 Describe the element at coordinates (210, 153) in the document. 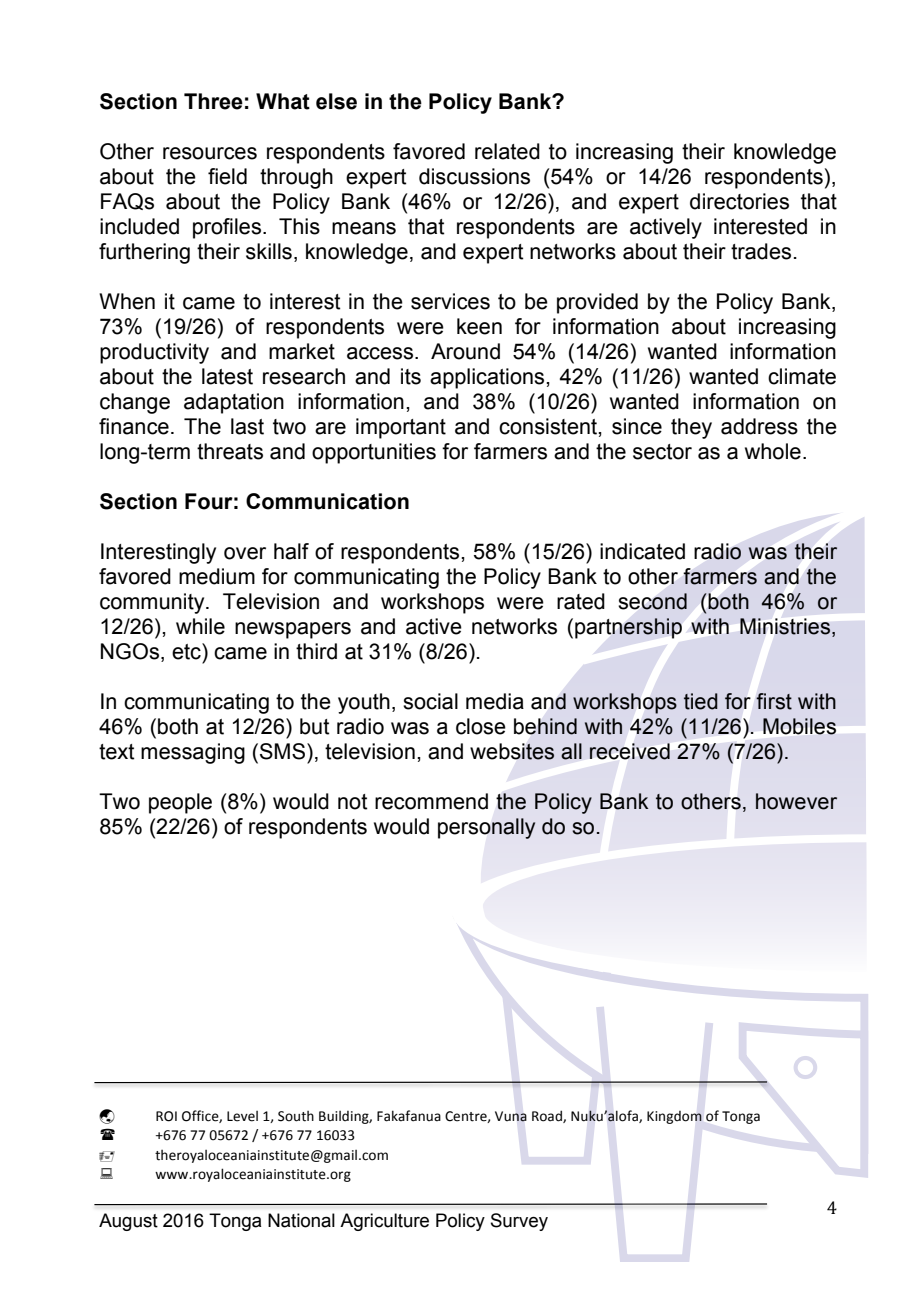

I see `resources` at that location.
